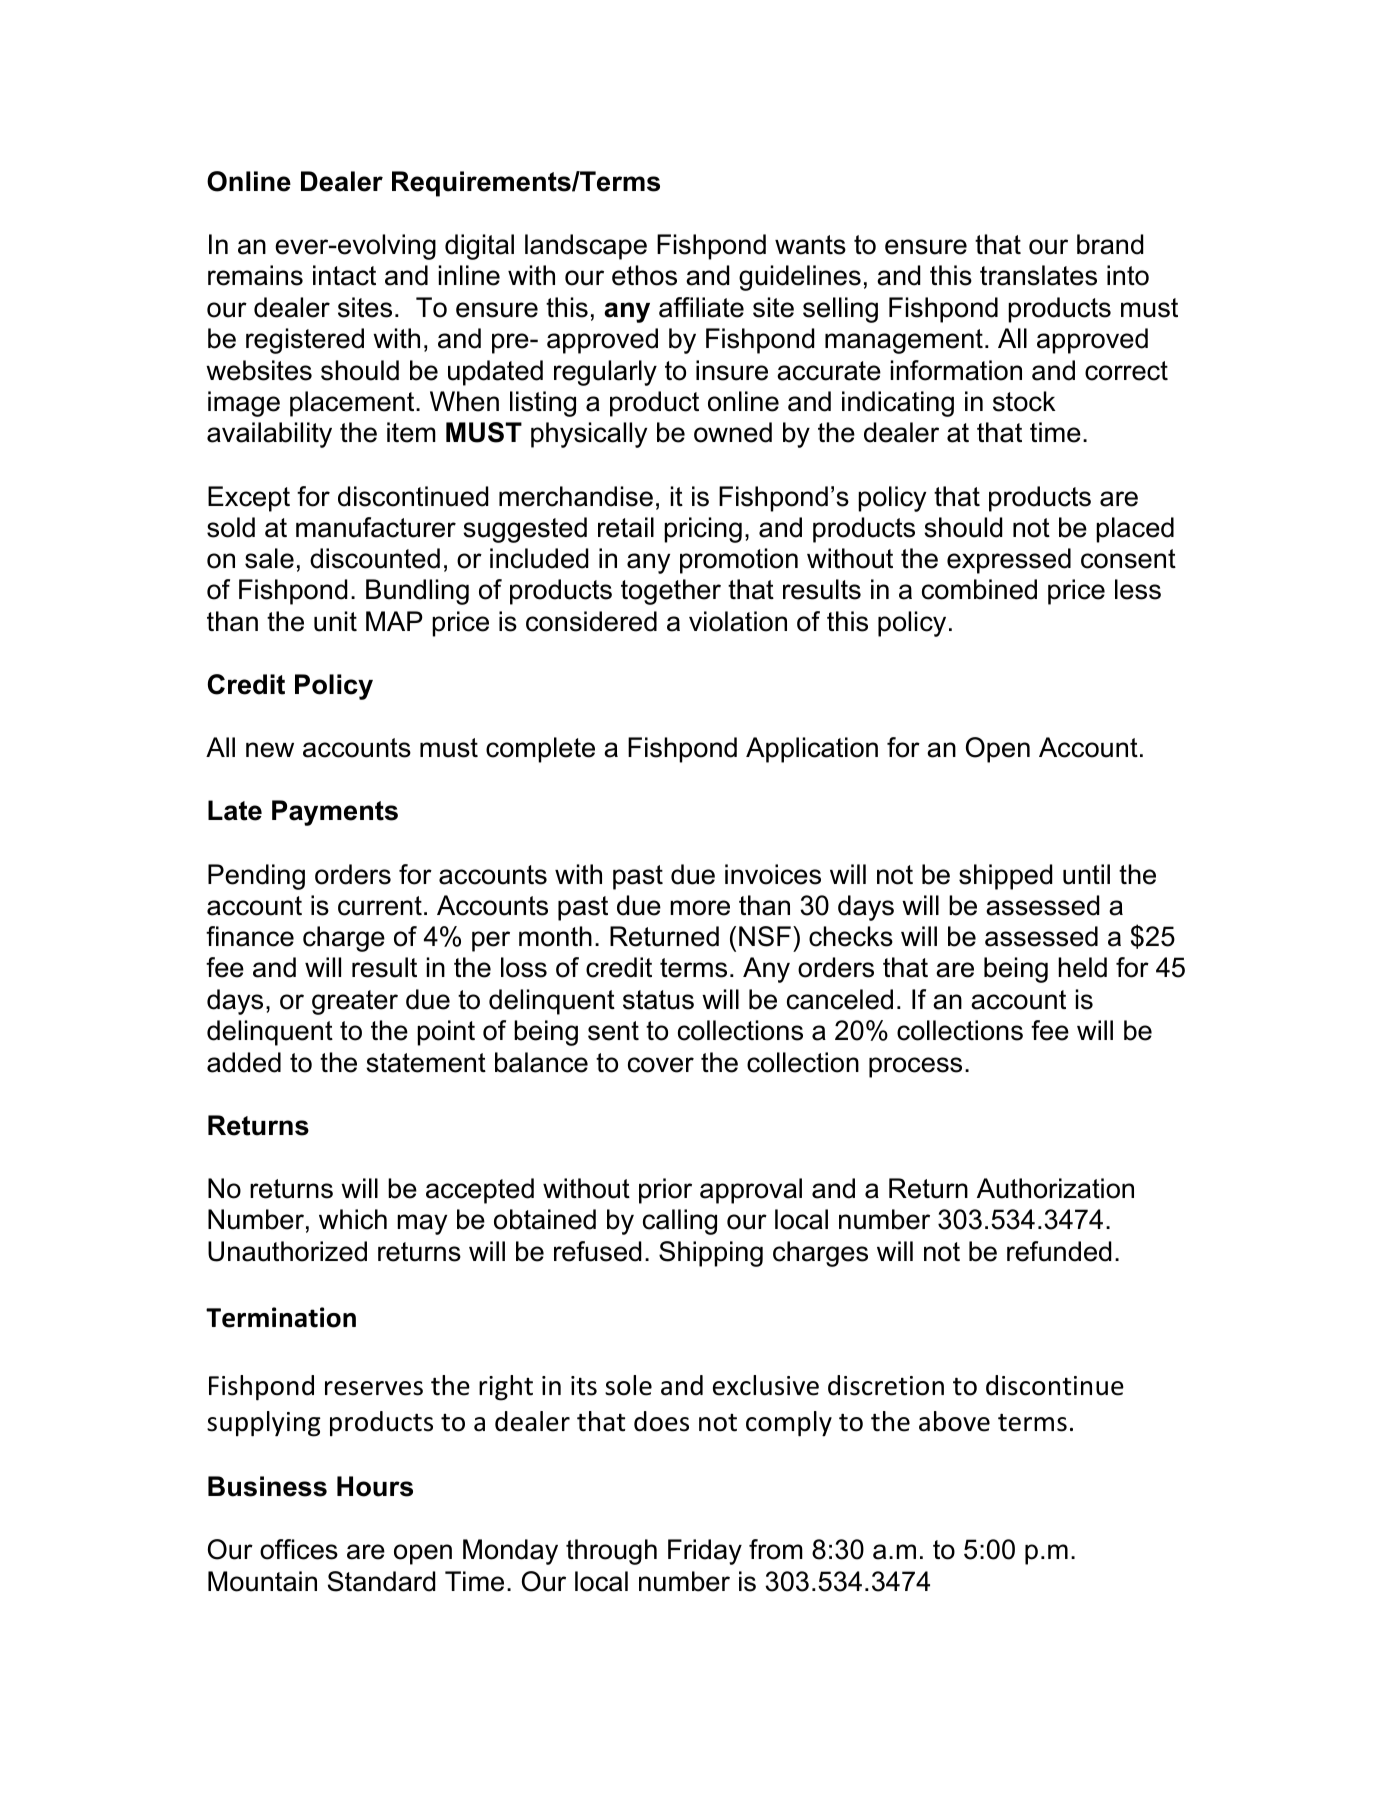  I want to click on brand, so click(1110, 244).
